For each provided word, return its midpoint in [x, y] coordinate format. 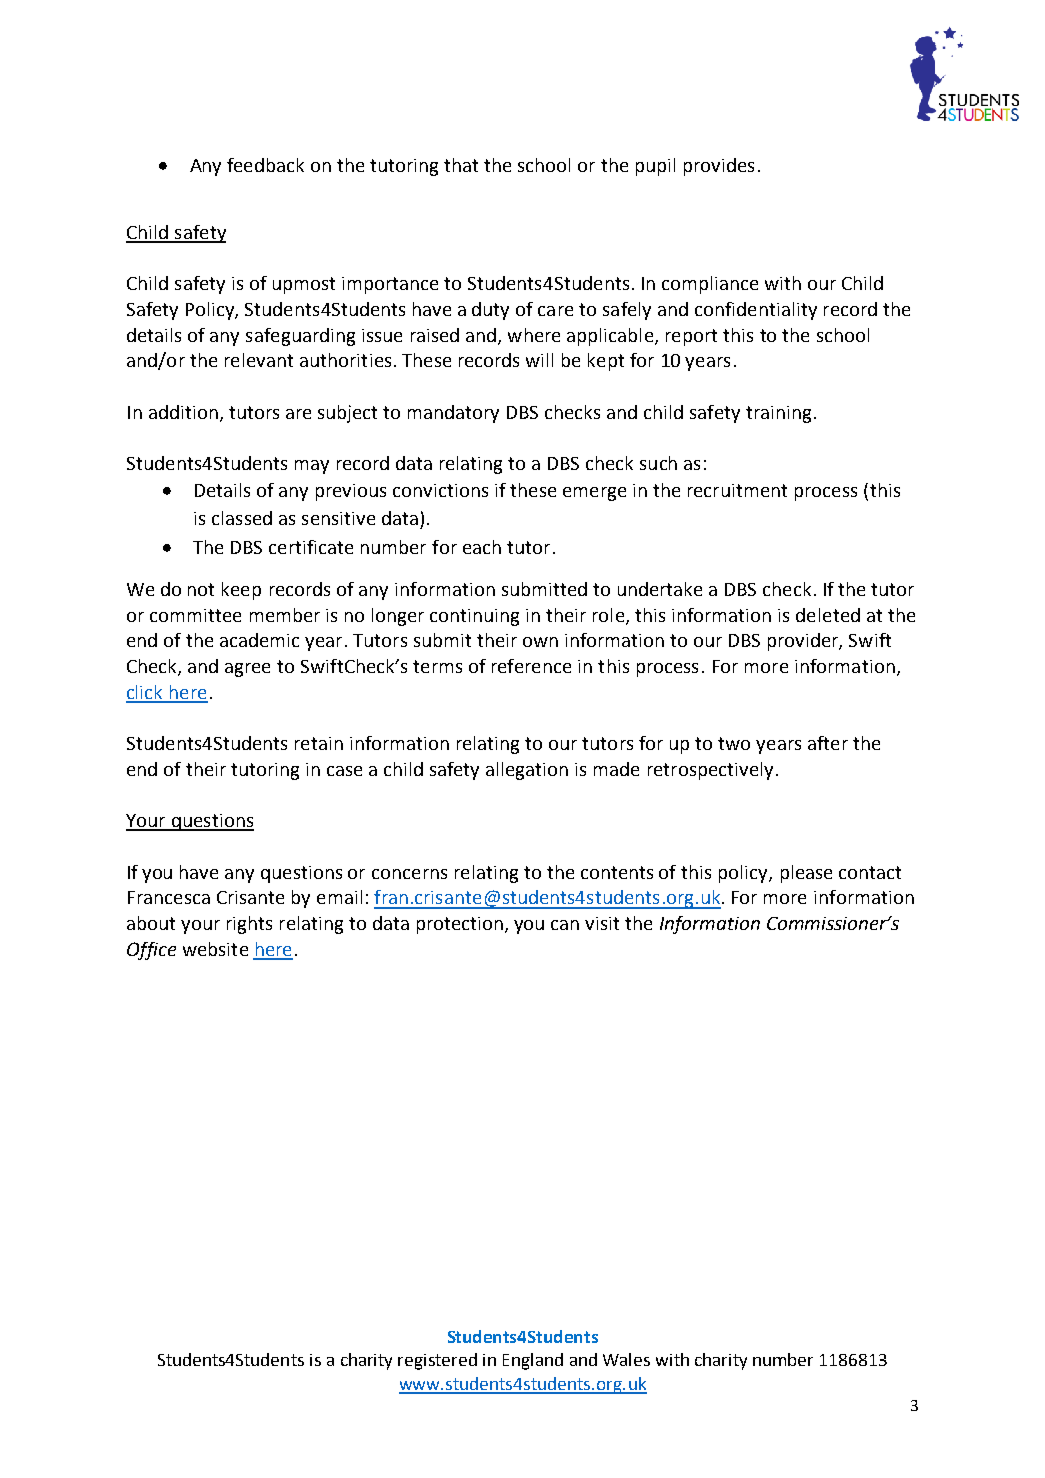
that [461, 165]
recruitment [737, 490]
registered [437, 1361]
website [215, 949]
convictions [440, 490]
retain [319, 743]
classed [242, 518]
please [806, 874]
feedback [265, 165]
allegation [527, 771]
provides [719, 167]
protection [461, 925]
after [828, 743]
